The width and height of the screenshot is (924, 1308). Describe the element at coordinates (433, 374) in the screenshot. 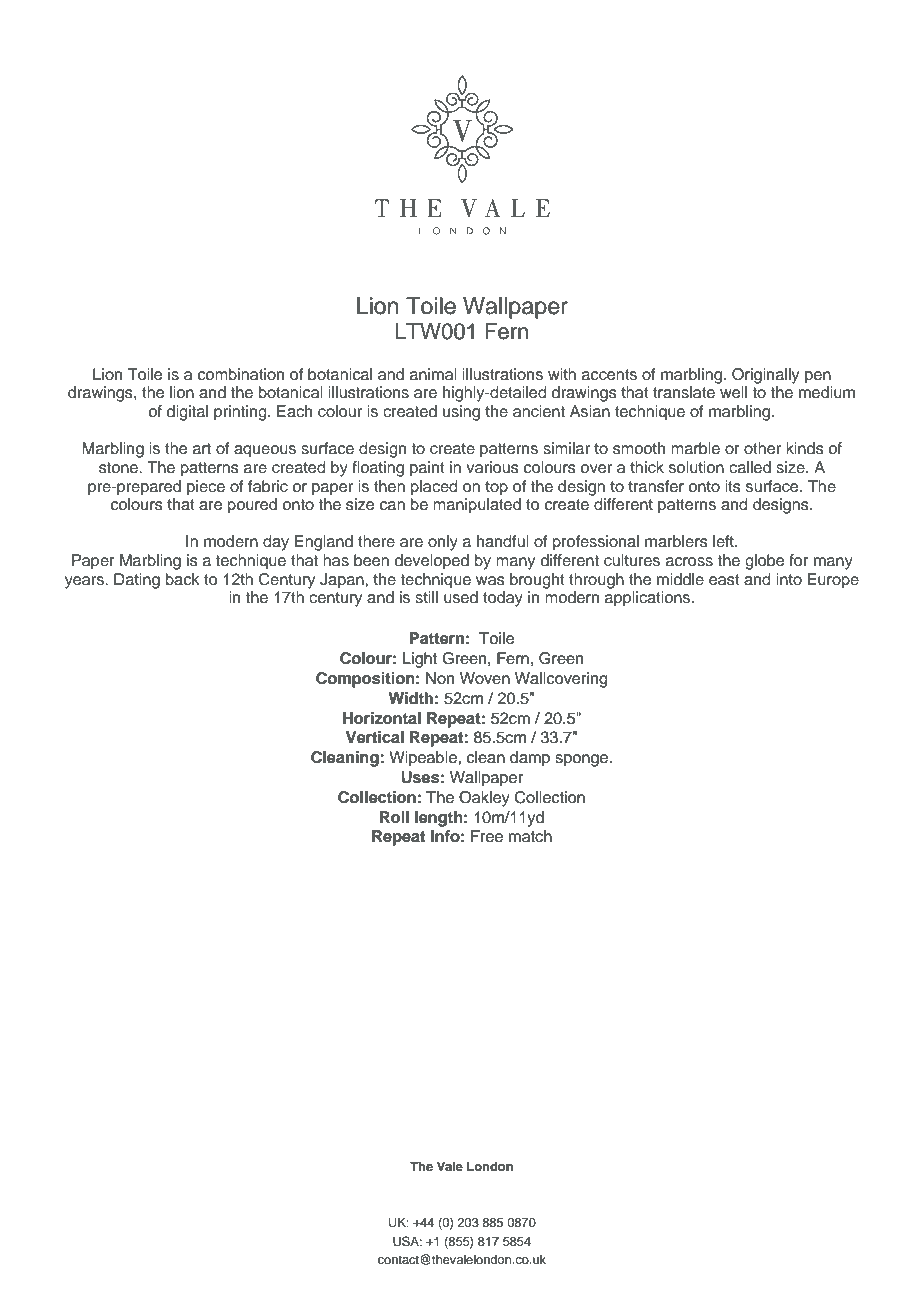

I see `animal` at that location.
